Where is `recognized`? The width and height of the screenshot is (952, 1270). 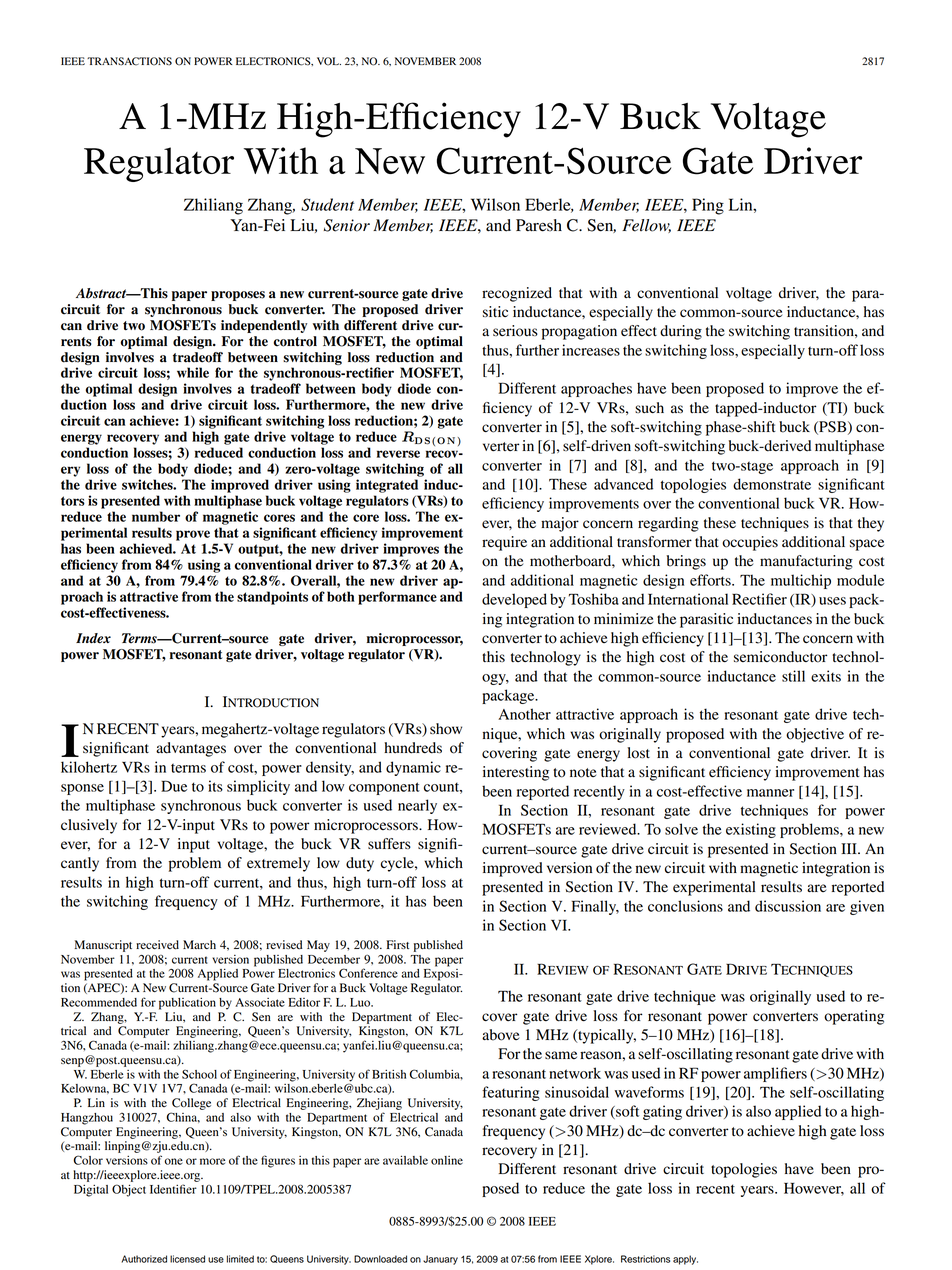
recognized is located at coordinates (517, 294).
